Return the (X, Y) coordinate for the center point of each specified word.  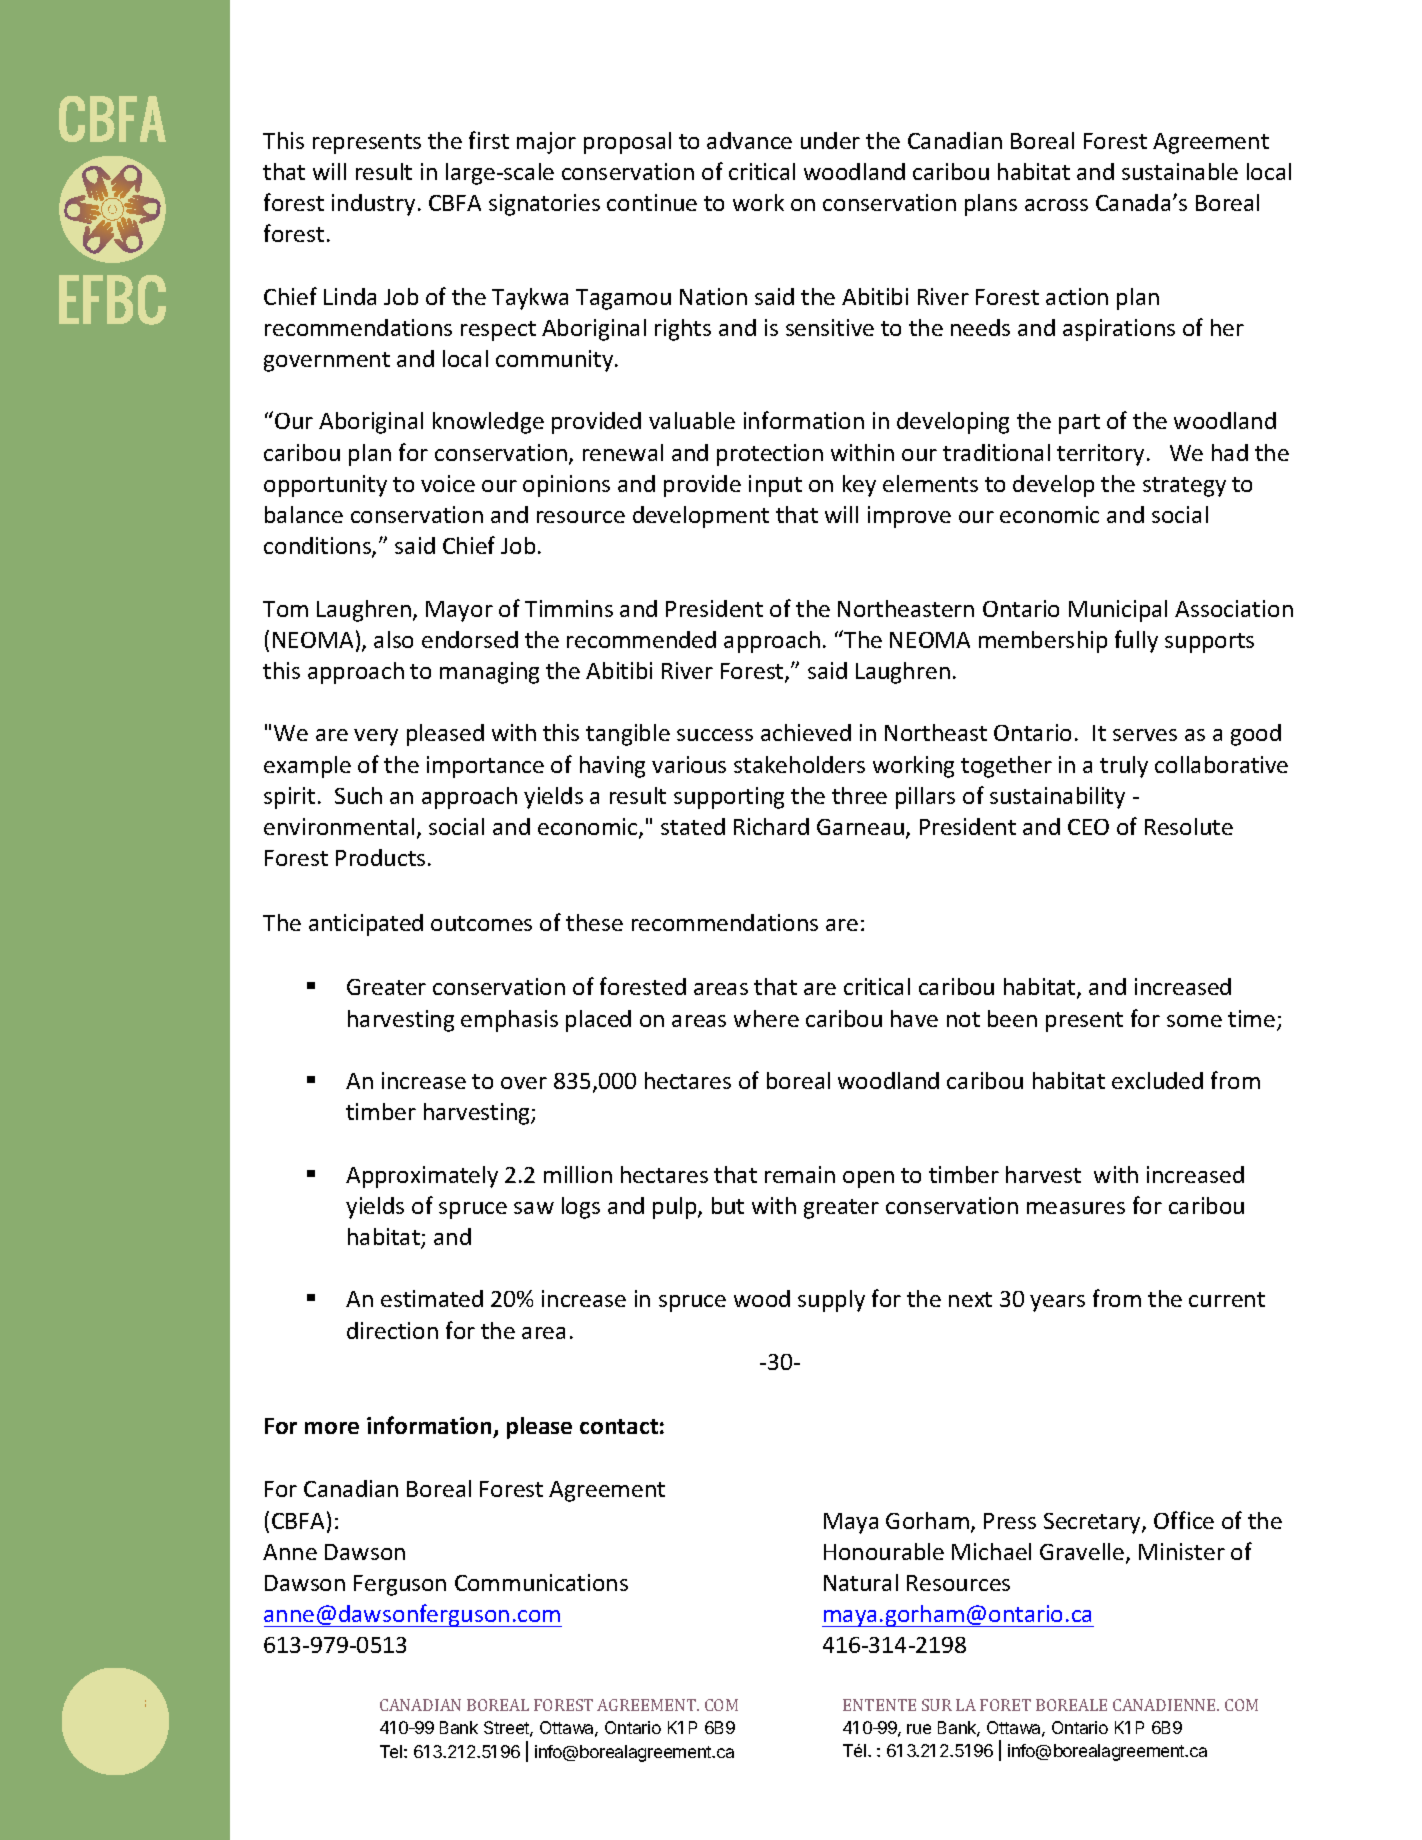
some (1194, 1021)
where (766, 1018)
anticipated (366, 925)
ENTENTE (879, 1705)
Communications (541, 1582)
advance (749, 140)
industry (373, 205)
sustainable (1180, 171)
